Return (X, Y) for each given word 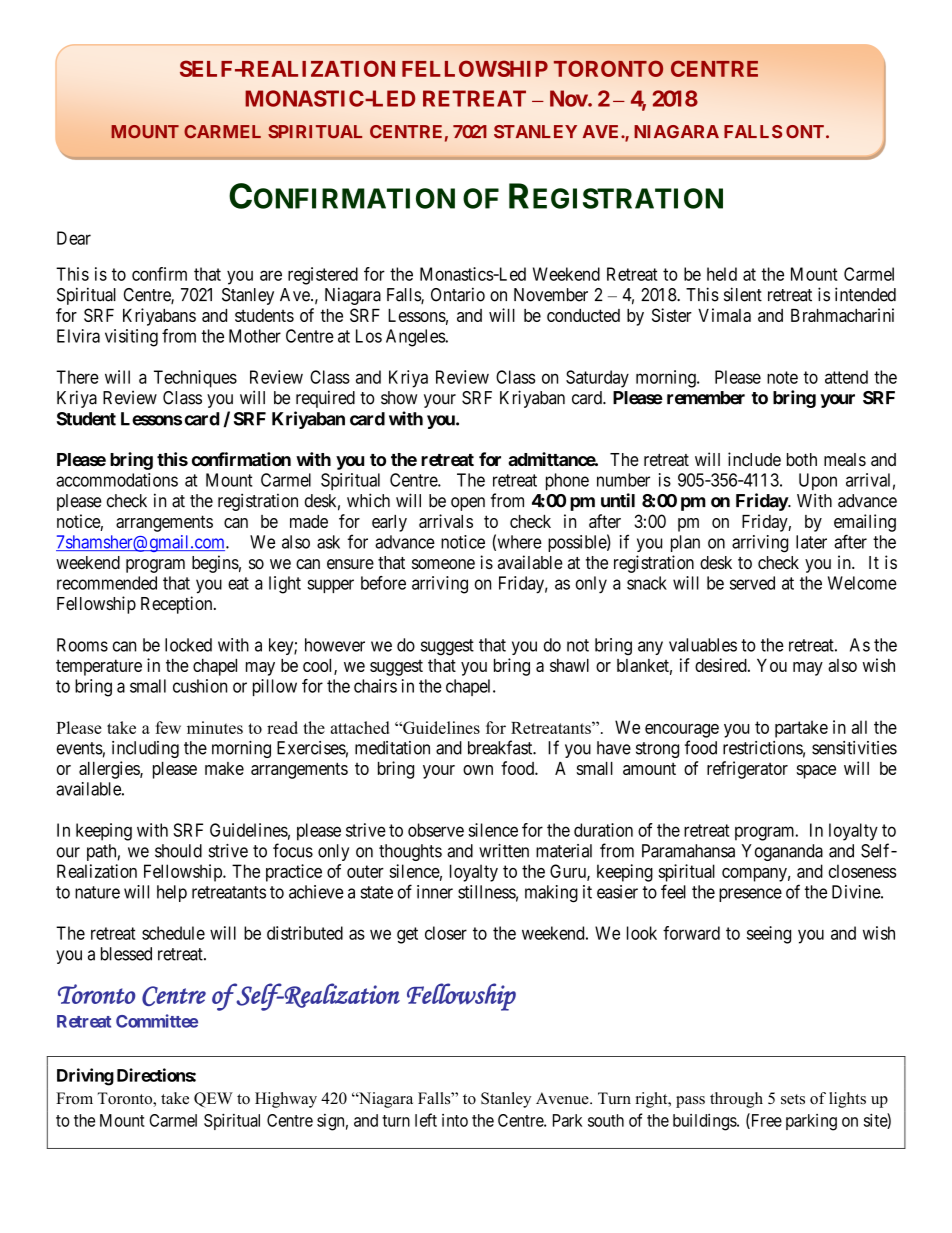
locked (188, 645)
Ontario (458, 294)
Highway (286, 1100)
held (722, 274)
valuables (703, 645)
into (455, 1120)
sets (793, 1099)
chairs (375, 686)
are (271, 275)
